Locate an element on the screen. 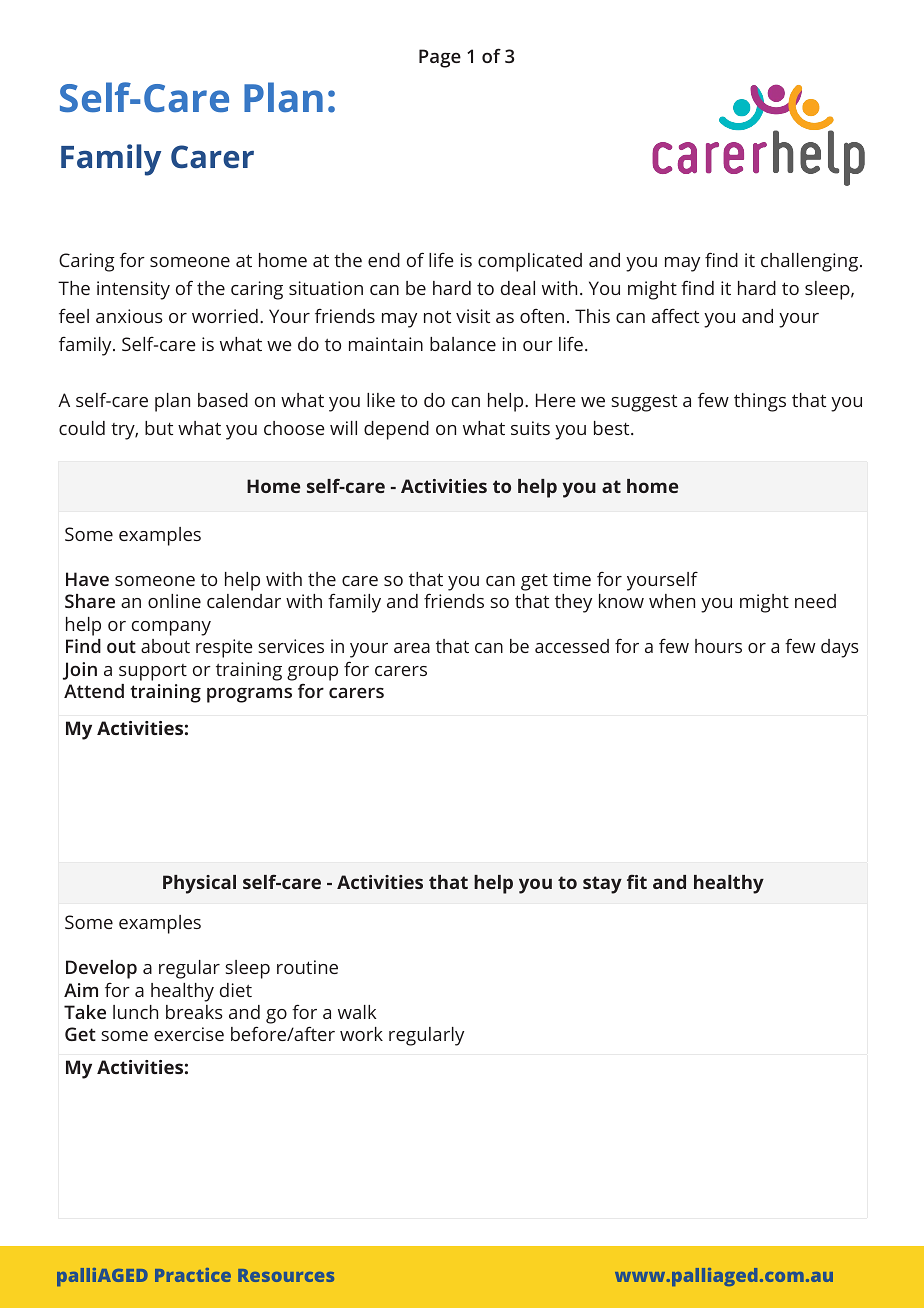 This screenshot has height=1308, width=924. intensity is located at coordinates (133, 290).
